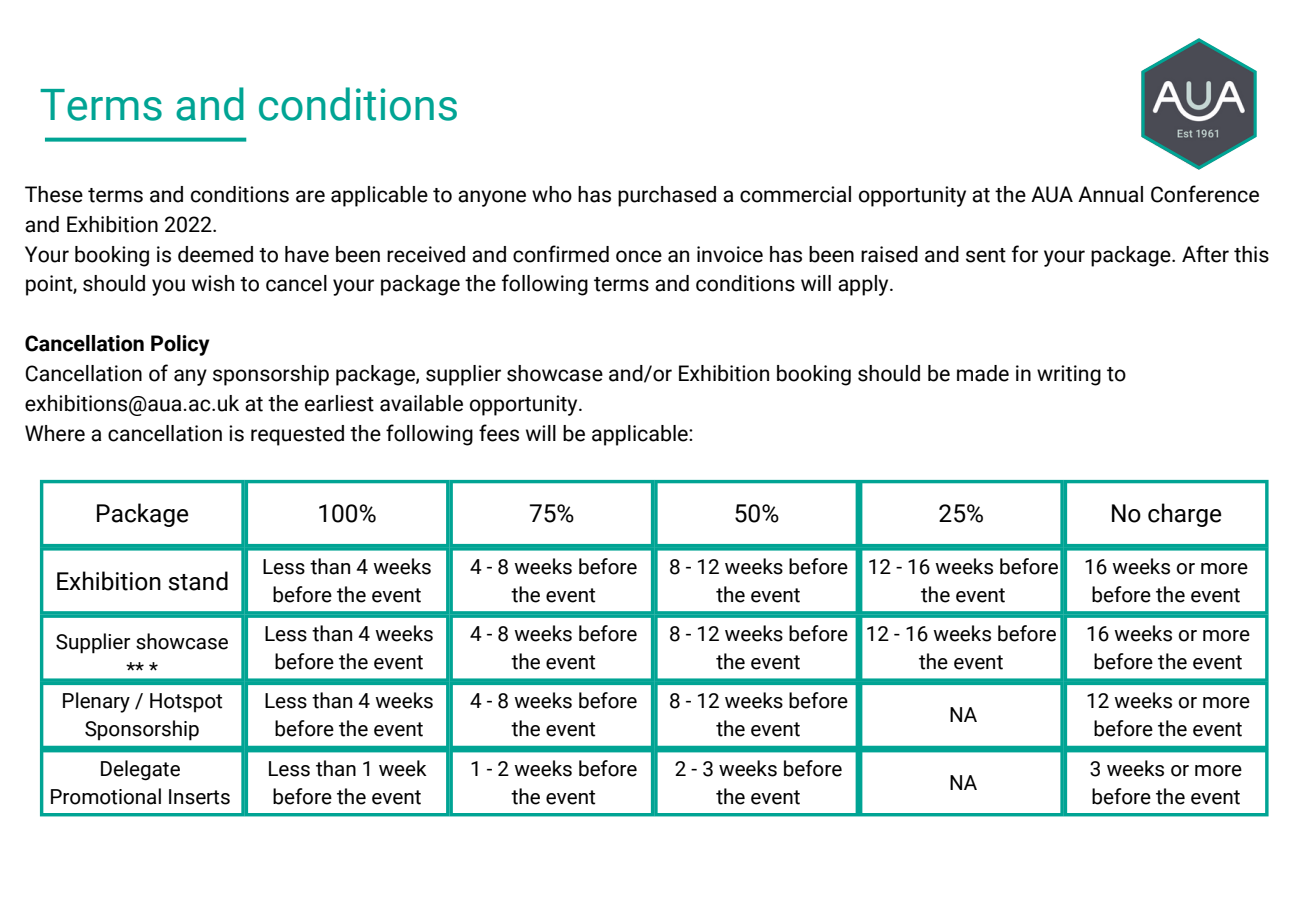 This page has width=1307, height=924. I want to click on Promotional, so click(106, 796).
